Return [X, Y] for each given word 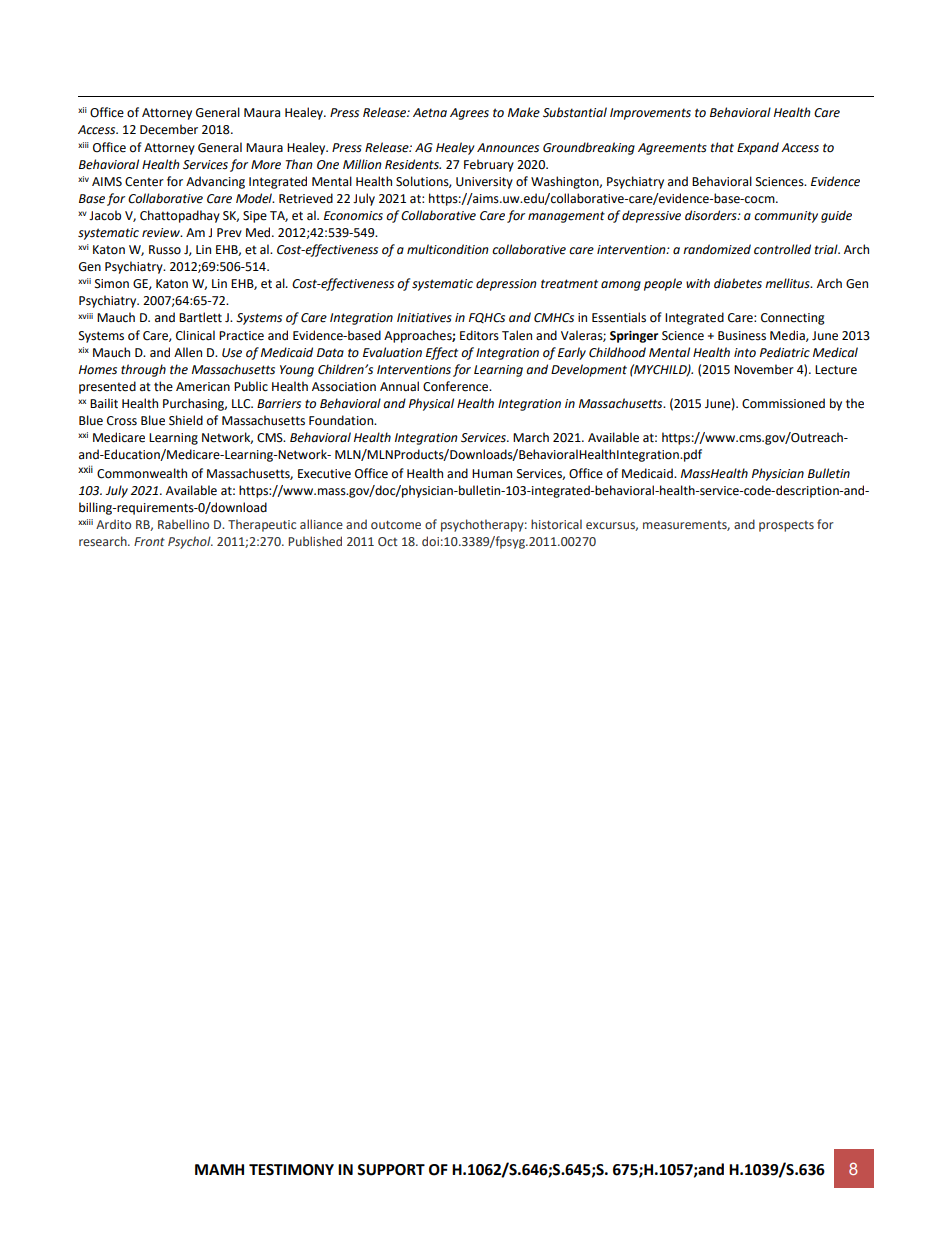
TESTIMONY [291, 1170]
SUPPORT [391, 1170]
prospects [786, 526]
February [489, 165]
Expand [758, 148]
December [169, 129]
